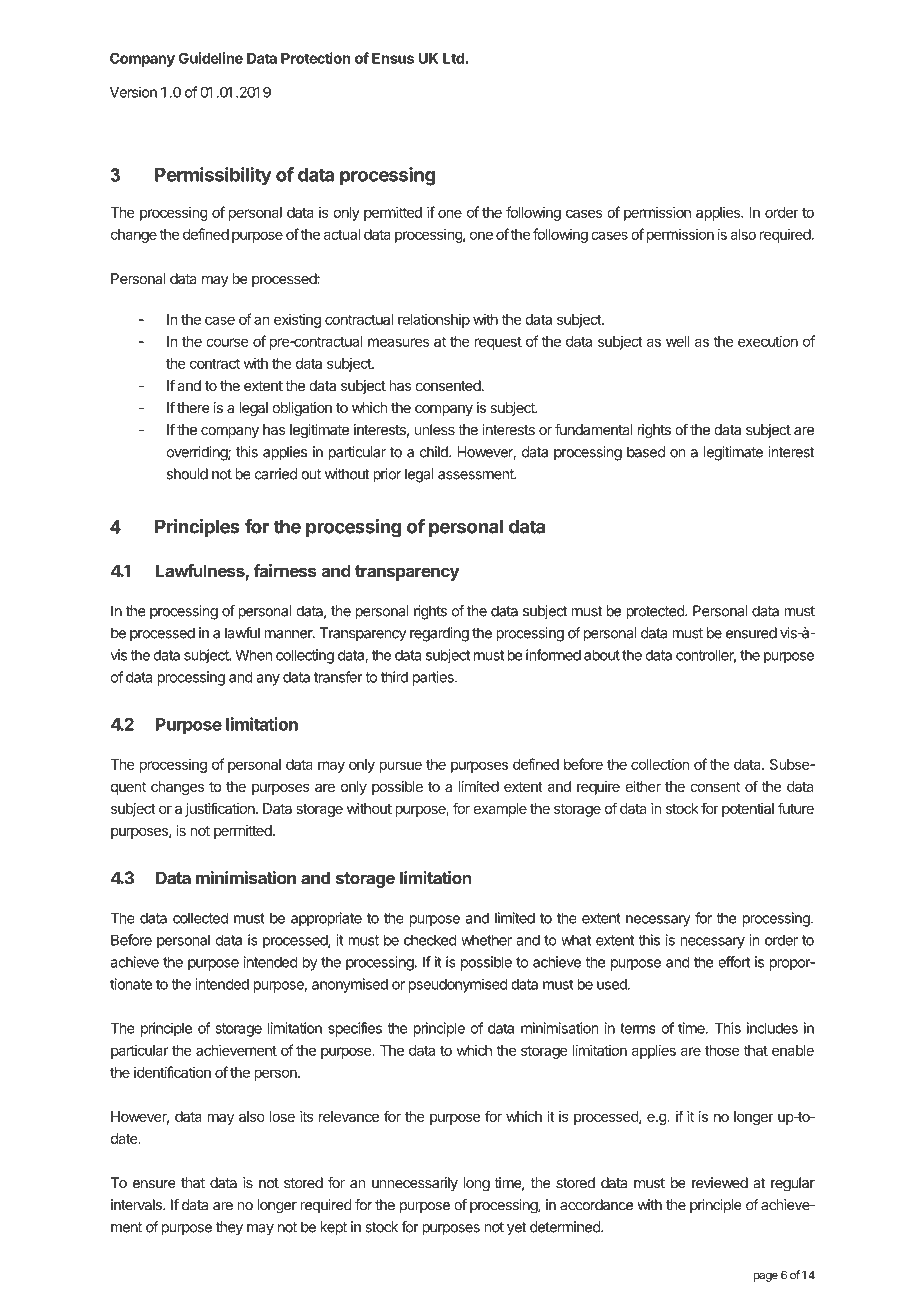 This screenshot has width=924, height=1308. Describe the element at coordinates (253, 655) in the screenshot. I see `When` at that location.
